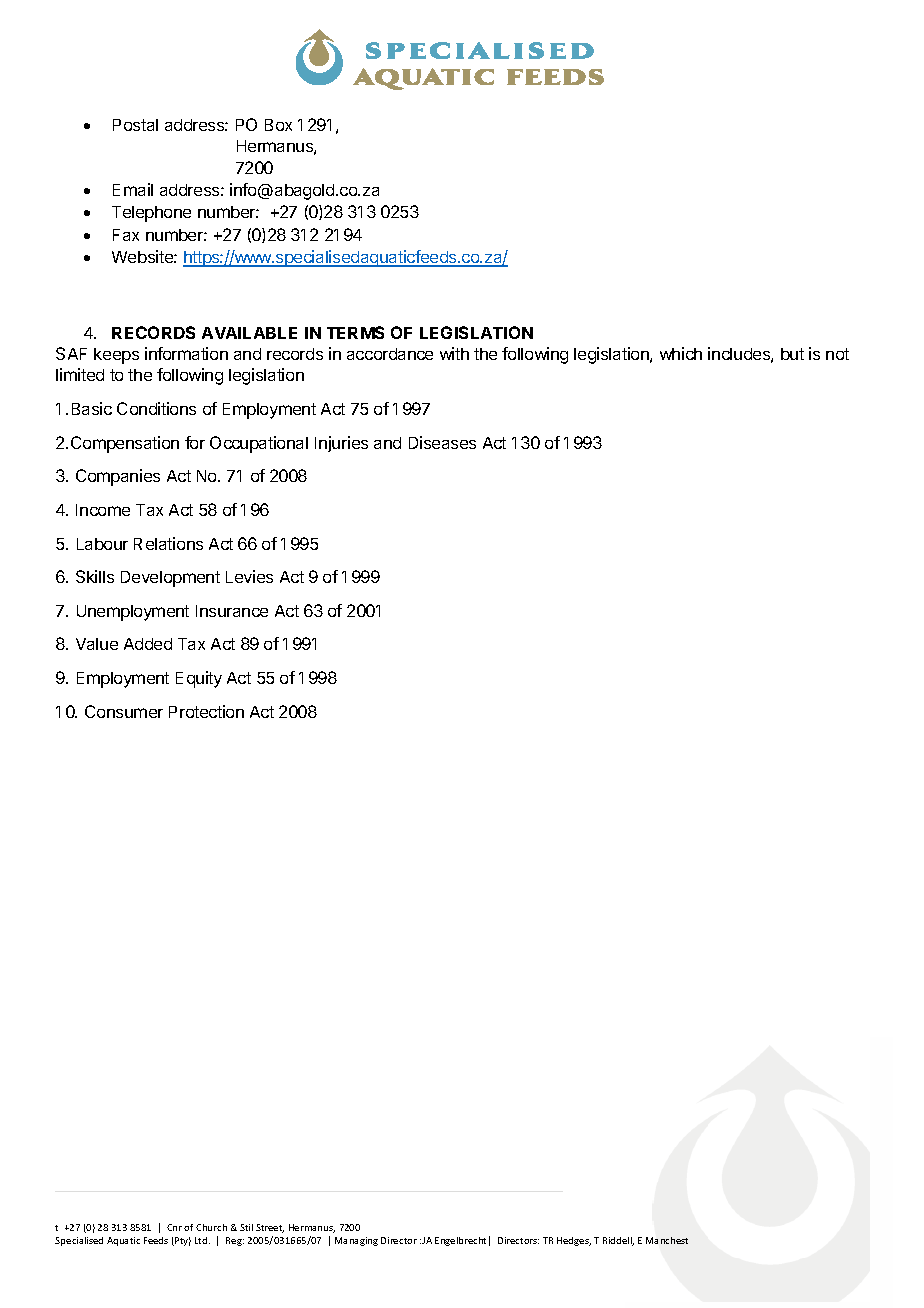 This document has width=924, height=1308. I want to click on Consumer, so click(124, 711).
